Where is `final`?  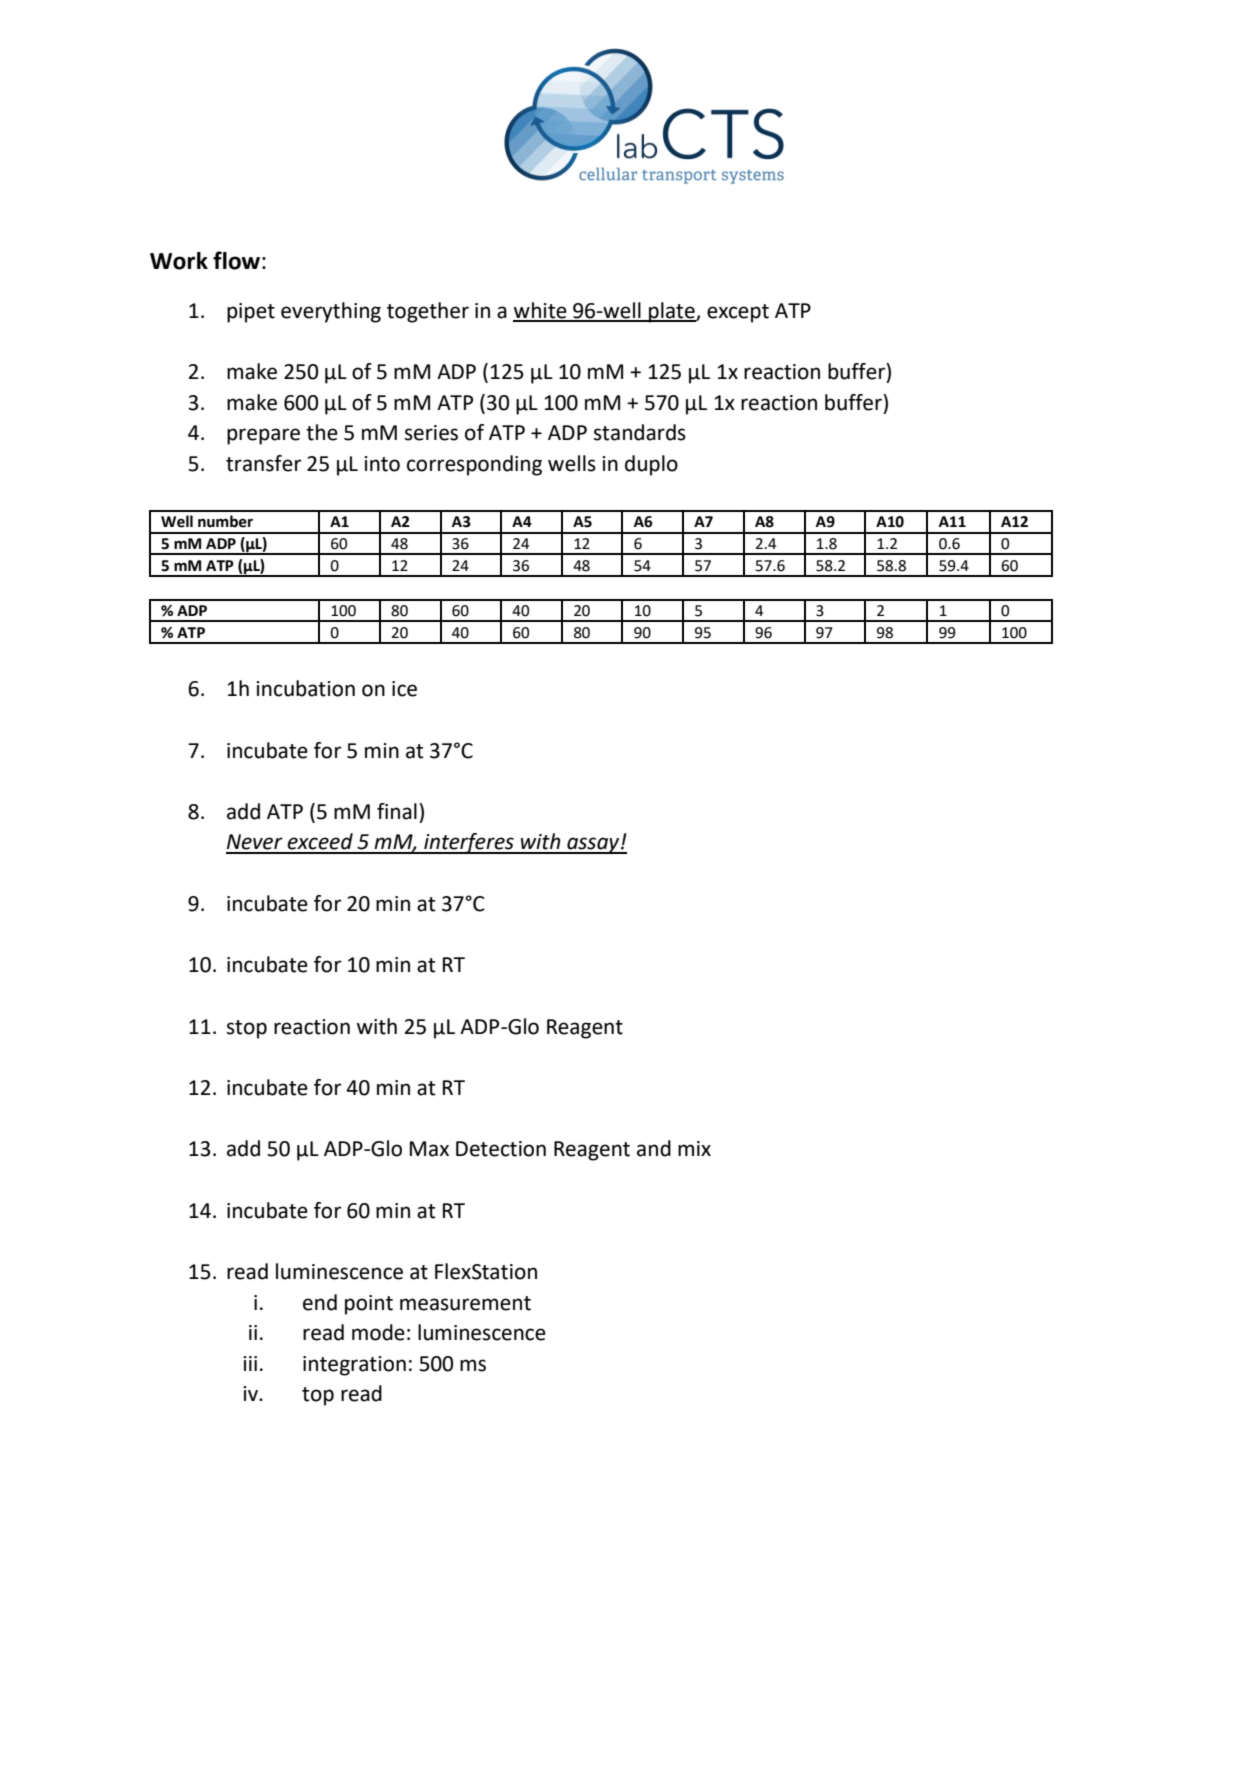
final is located at coordinates (397, 811).
